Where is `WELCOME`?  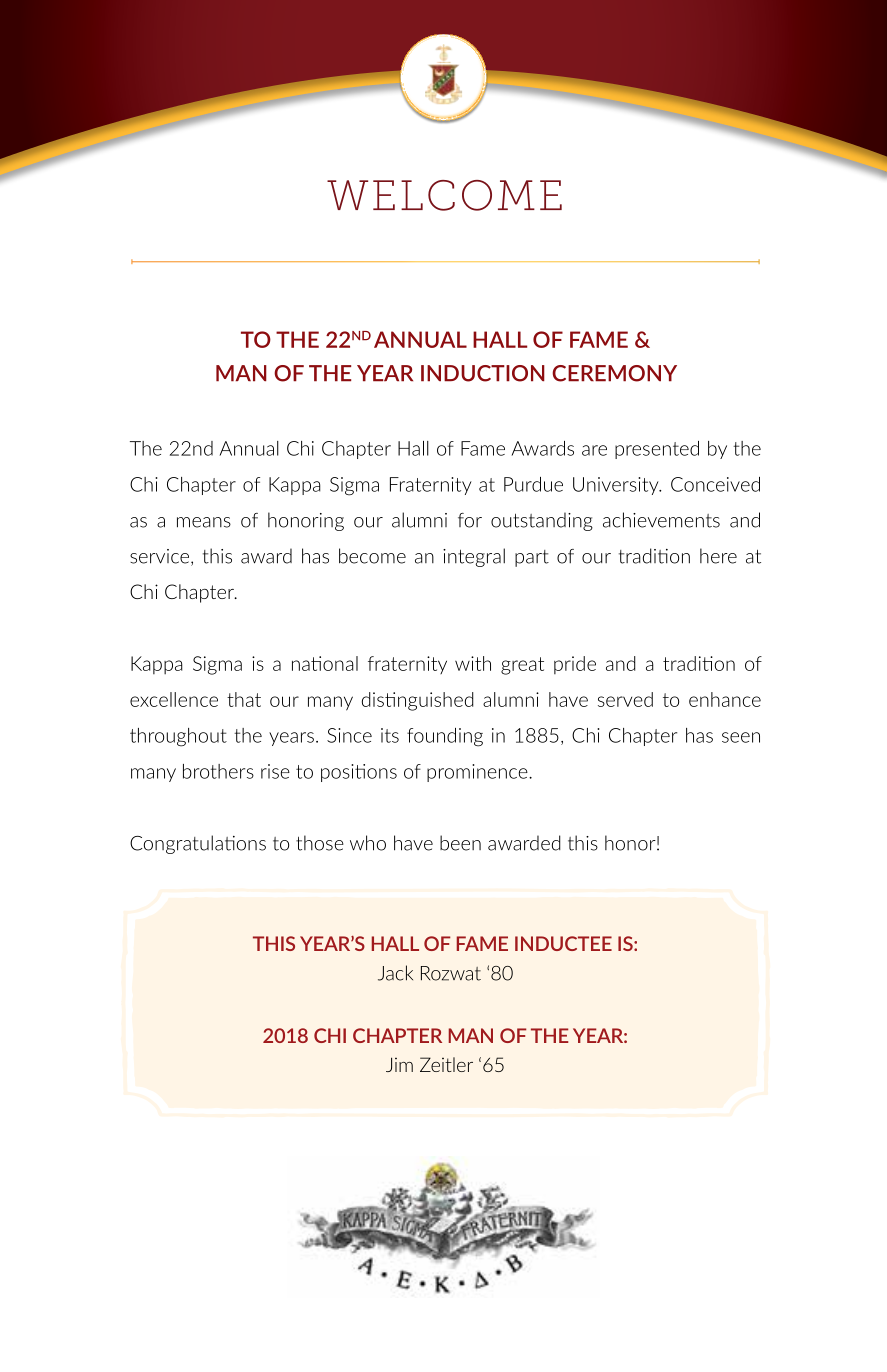
WELCOME is located at coordinates (444, 195).
